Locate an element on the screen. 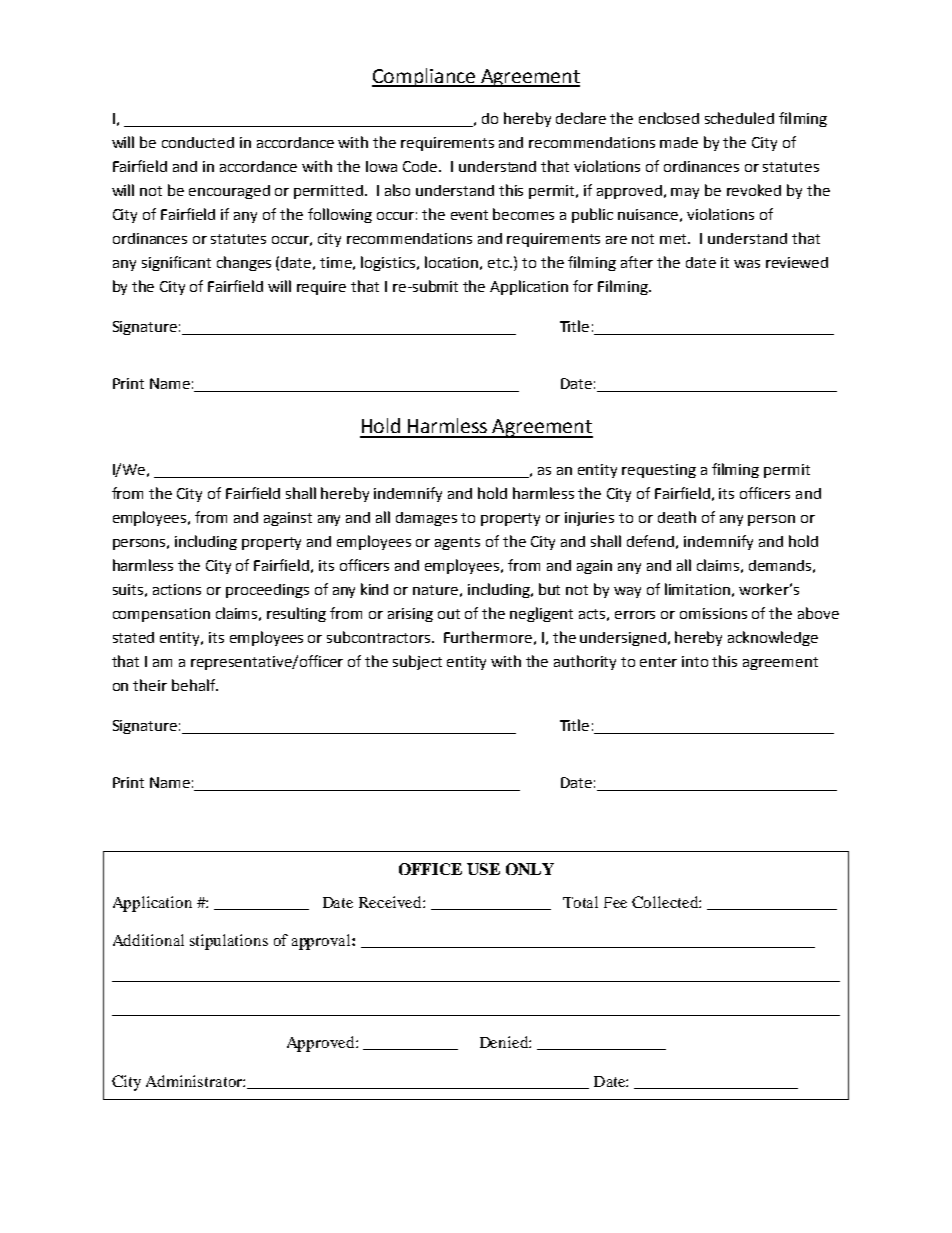 This screenshot has height=1233, width=952. stipulations is located at coordinates (229, 942).
